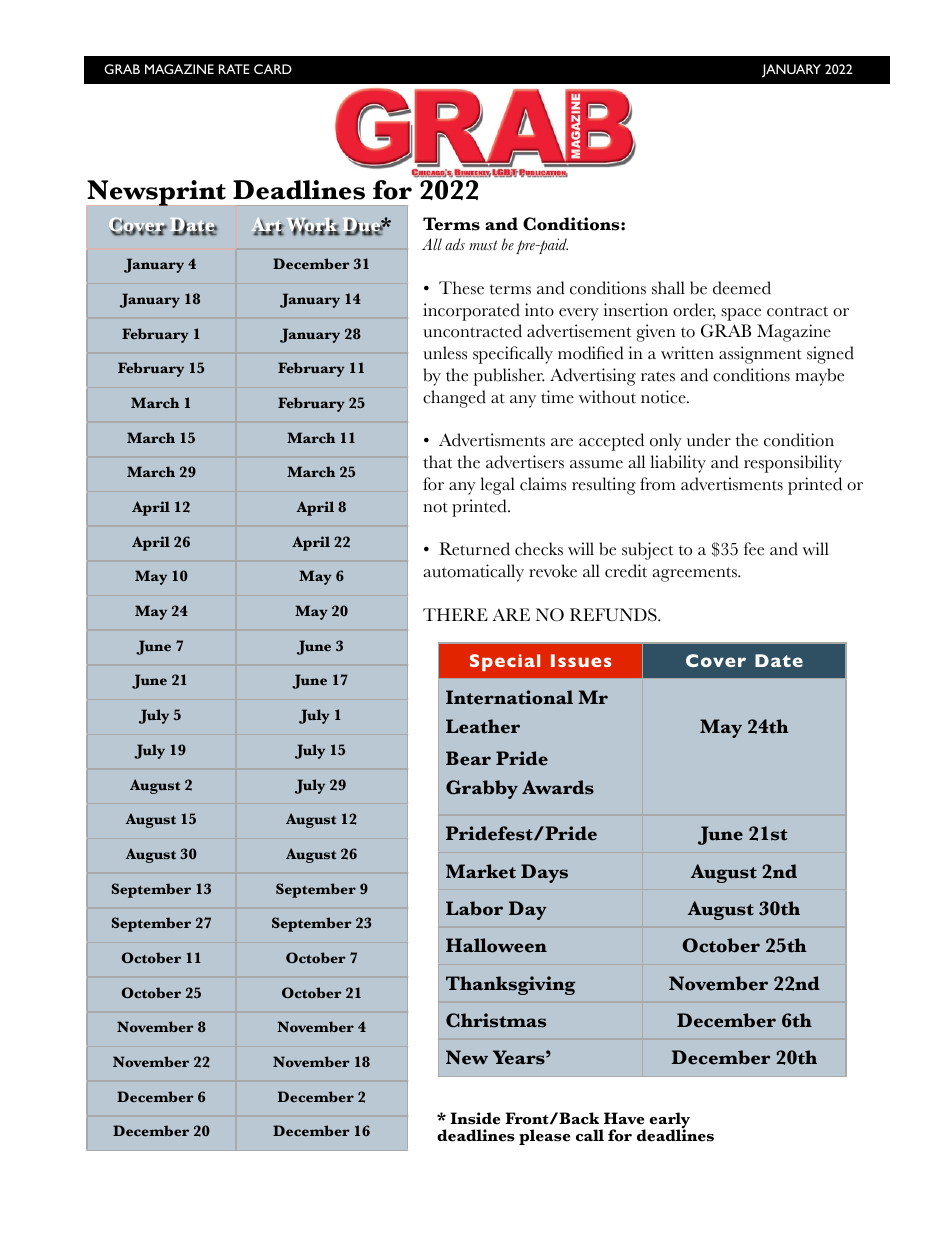 The height and width of the screenshot is (1233, 952). What do you see at coordinates (475, 1118) in the screenshot?
I see `Inside` at bounding box center [475, 1118].
